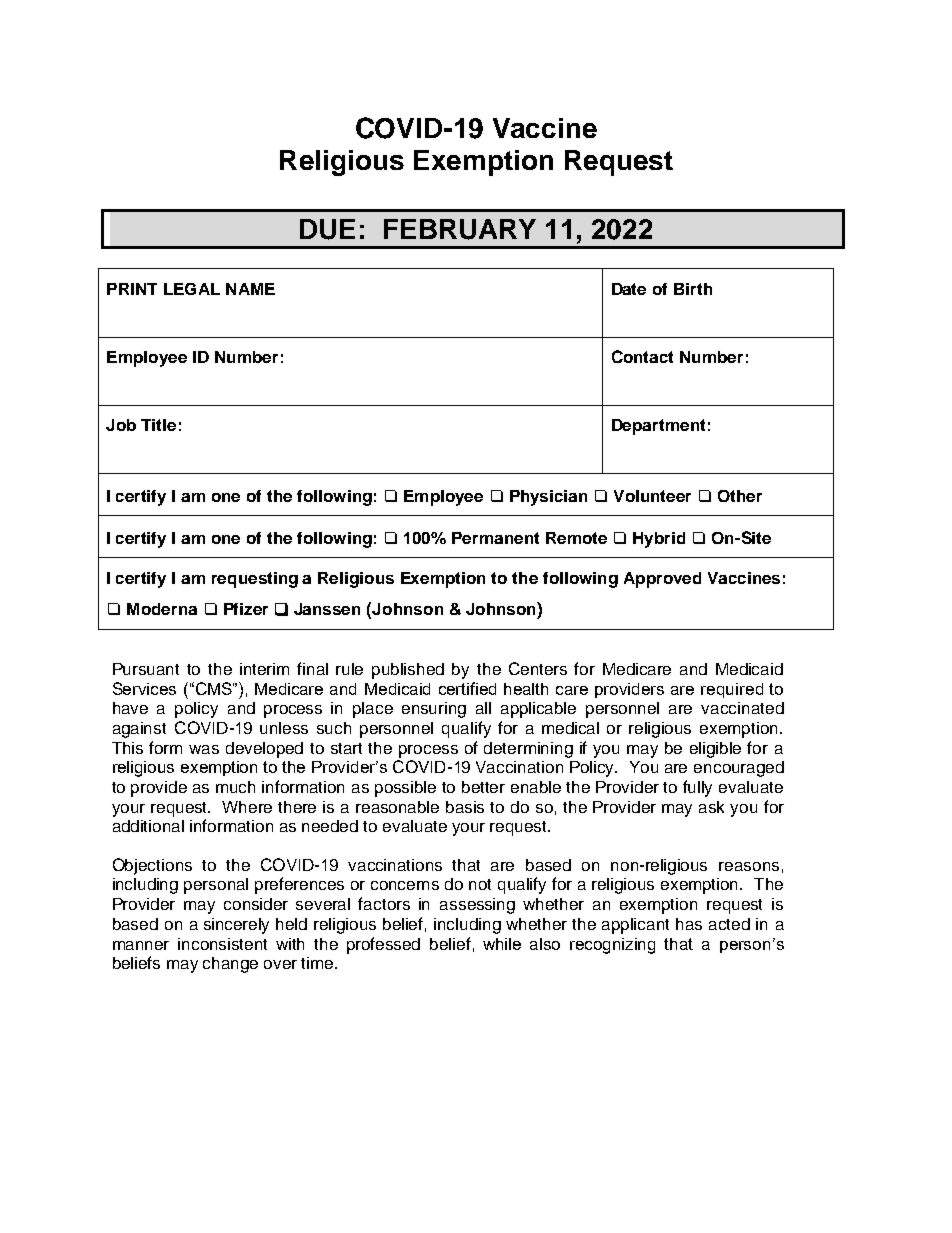  I want to click on Birth, so click(693, 289).
